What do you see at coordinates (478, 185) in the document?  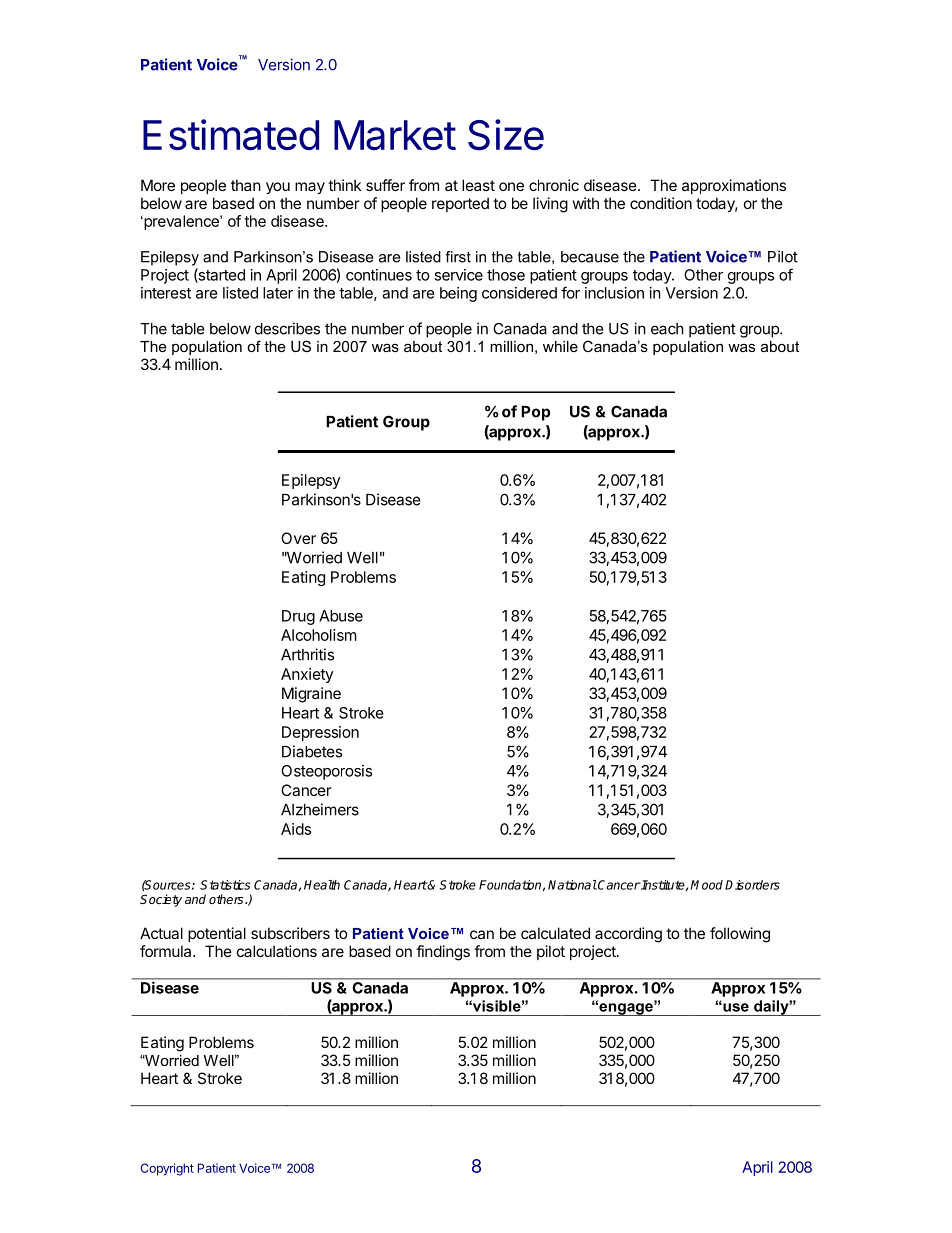 I see `least` at bounding box center [478, 185].
